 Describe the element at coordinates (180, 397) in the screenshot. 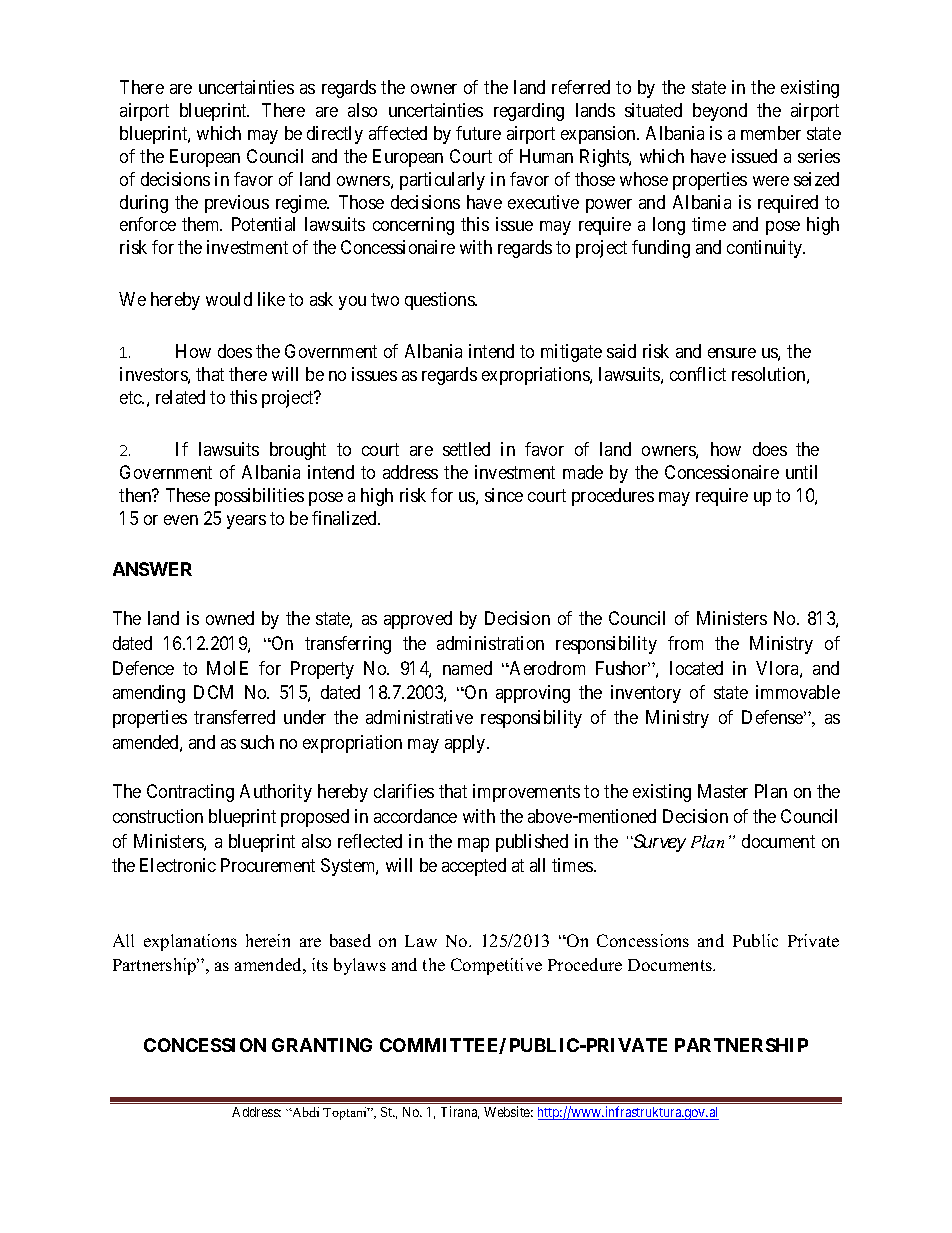

I see `related` at that location.
